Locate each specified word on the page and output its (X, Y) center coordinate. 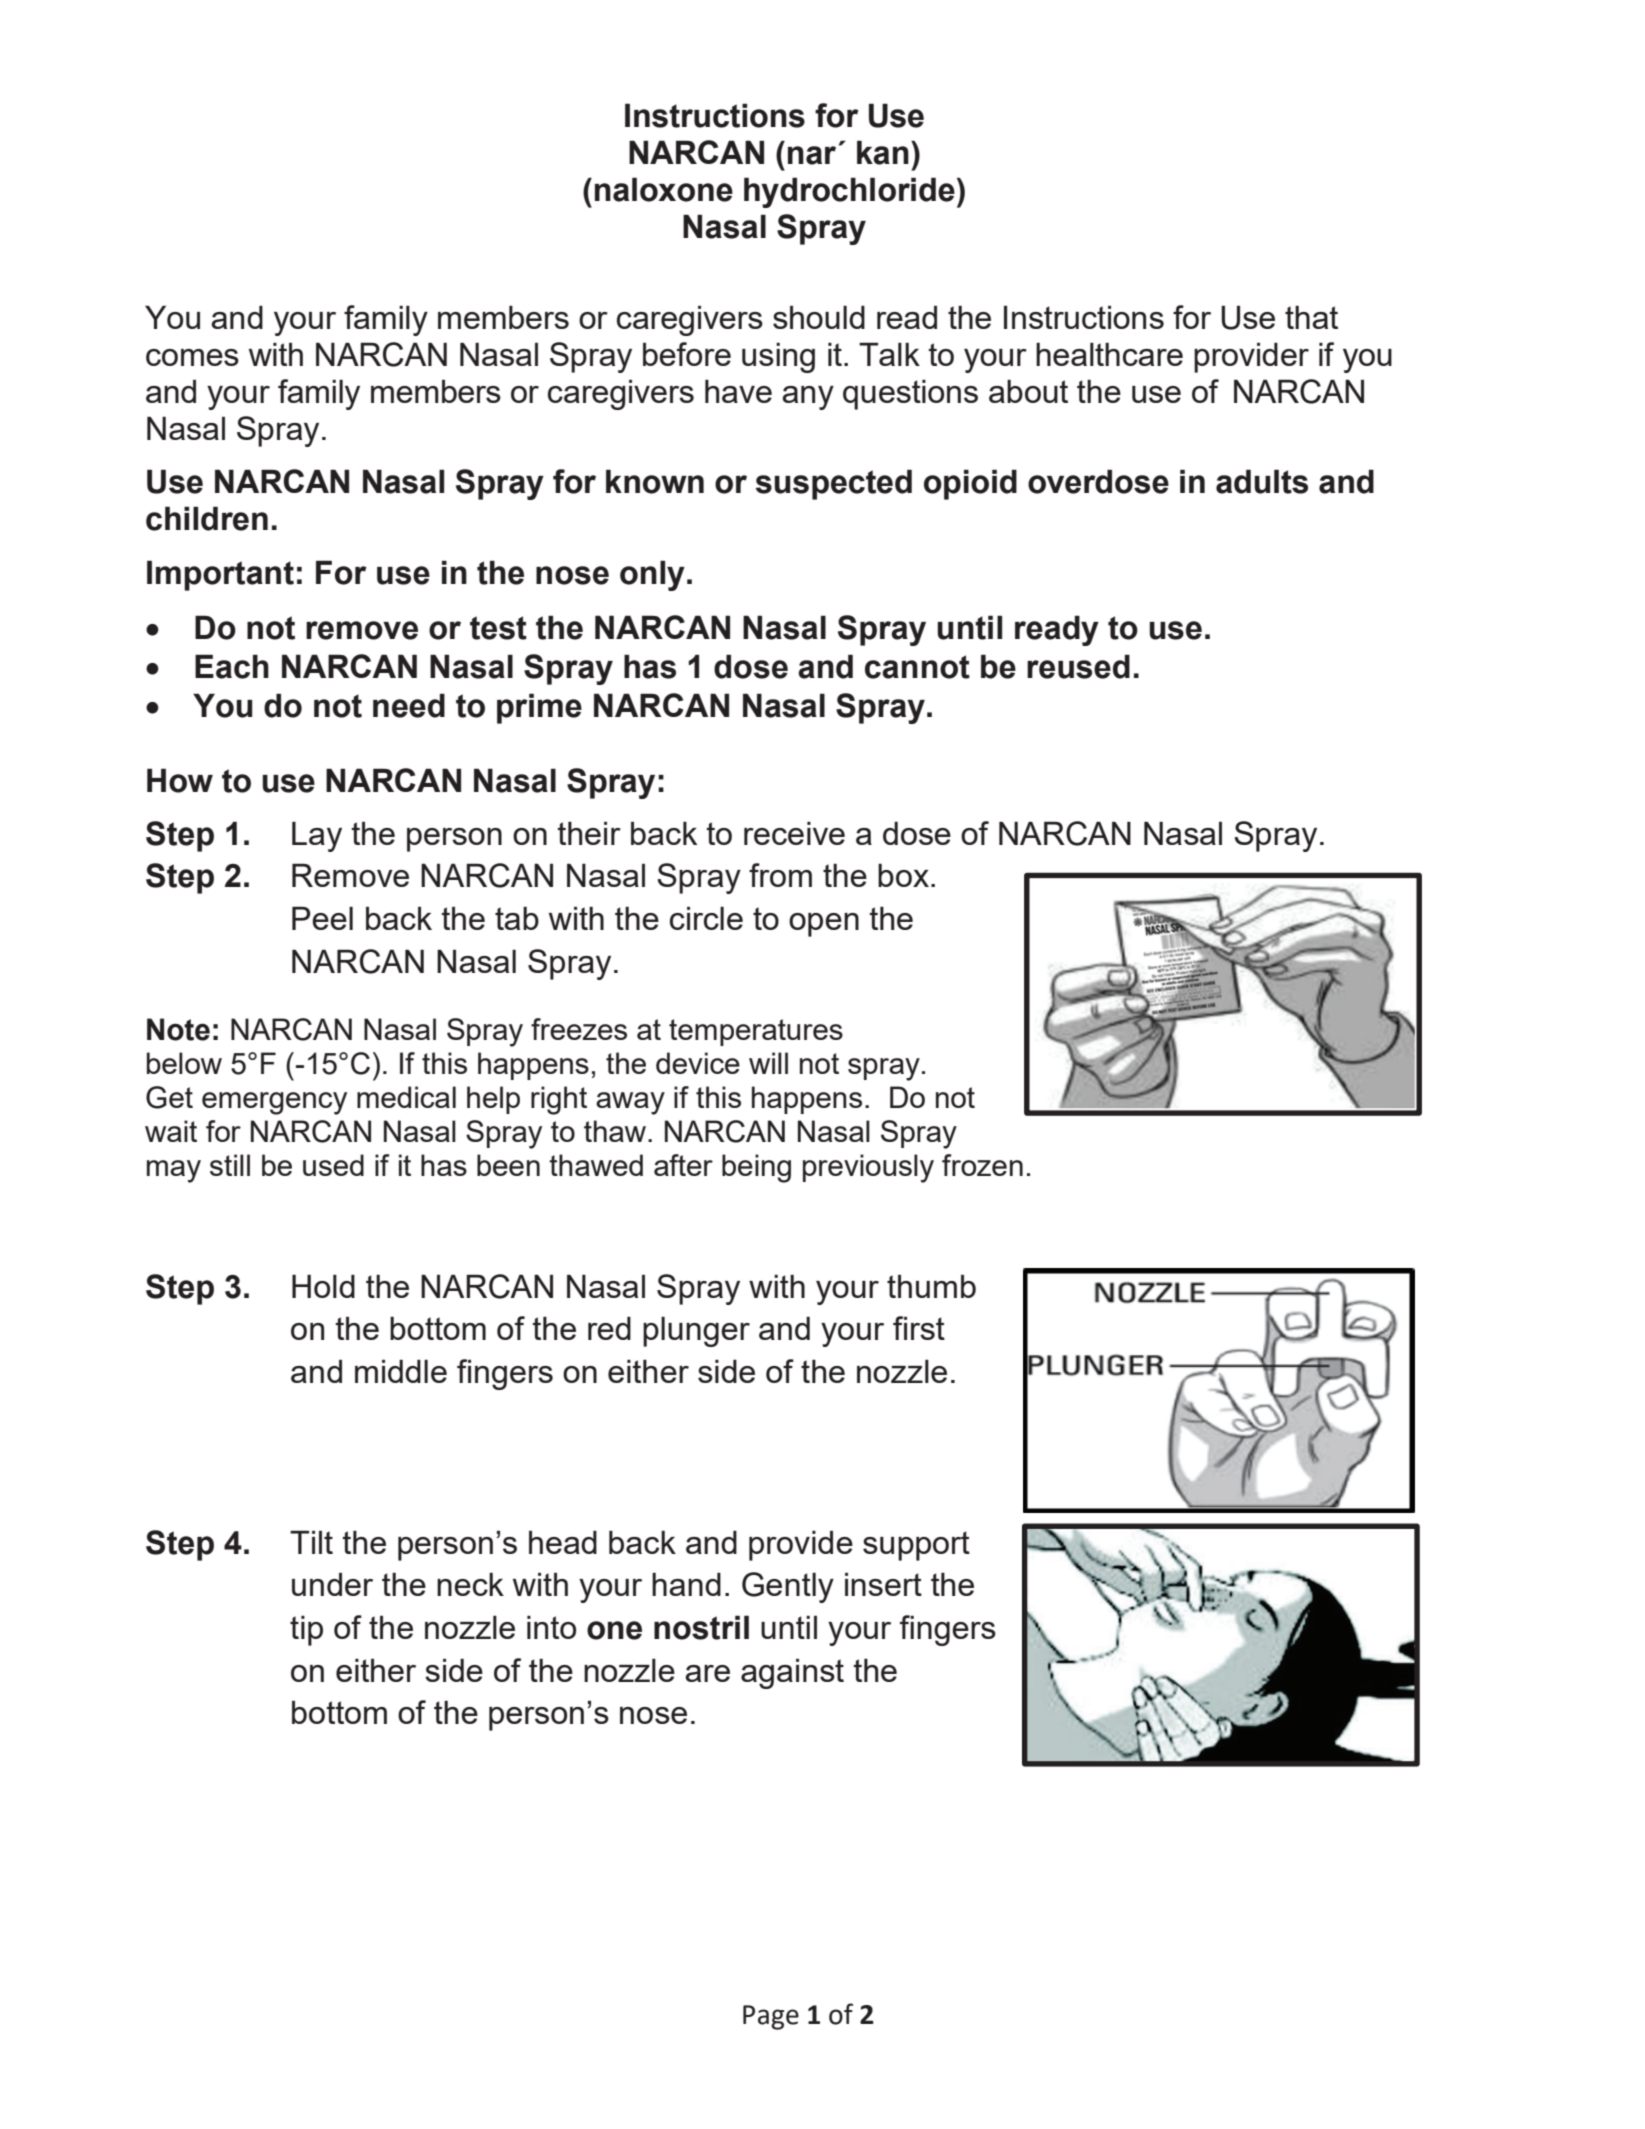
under (332, 1584)
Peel (322, 918)
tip (306, 1630)
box (903, 875)
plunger (696, 1331)
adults (1262, 481)
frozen (982, 1165)
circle (706, 918)
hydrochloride (849, 192)
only (652, 575)
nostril (701, 1627)
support (916, 1546)
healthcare (1109, 354)
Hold (323, 1286)
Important (220, 575)
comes (192, 357)
